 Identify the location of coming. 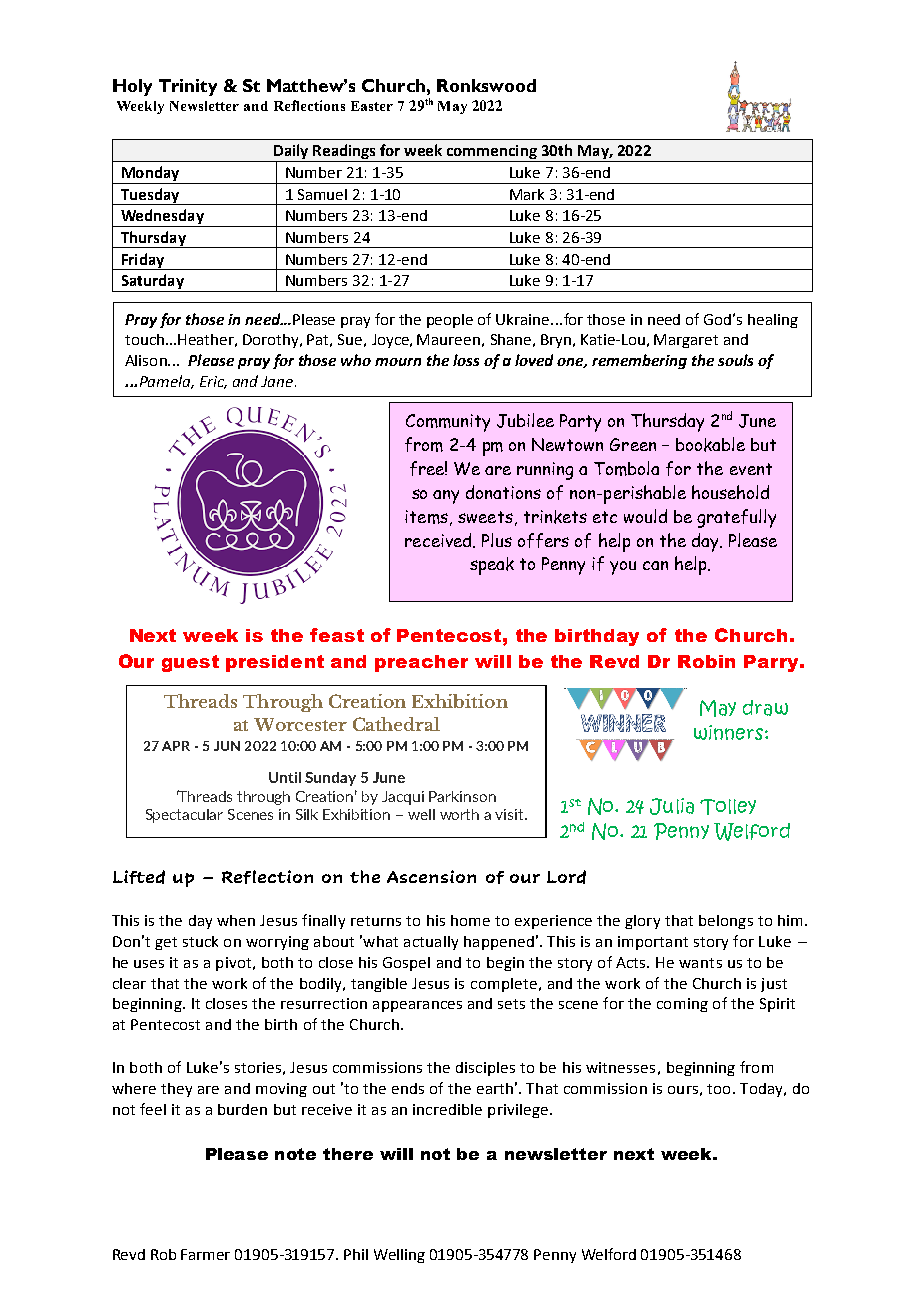
(682, 1005).
